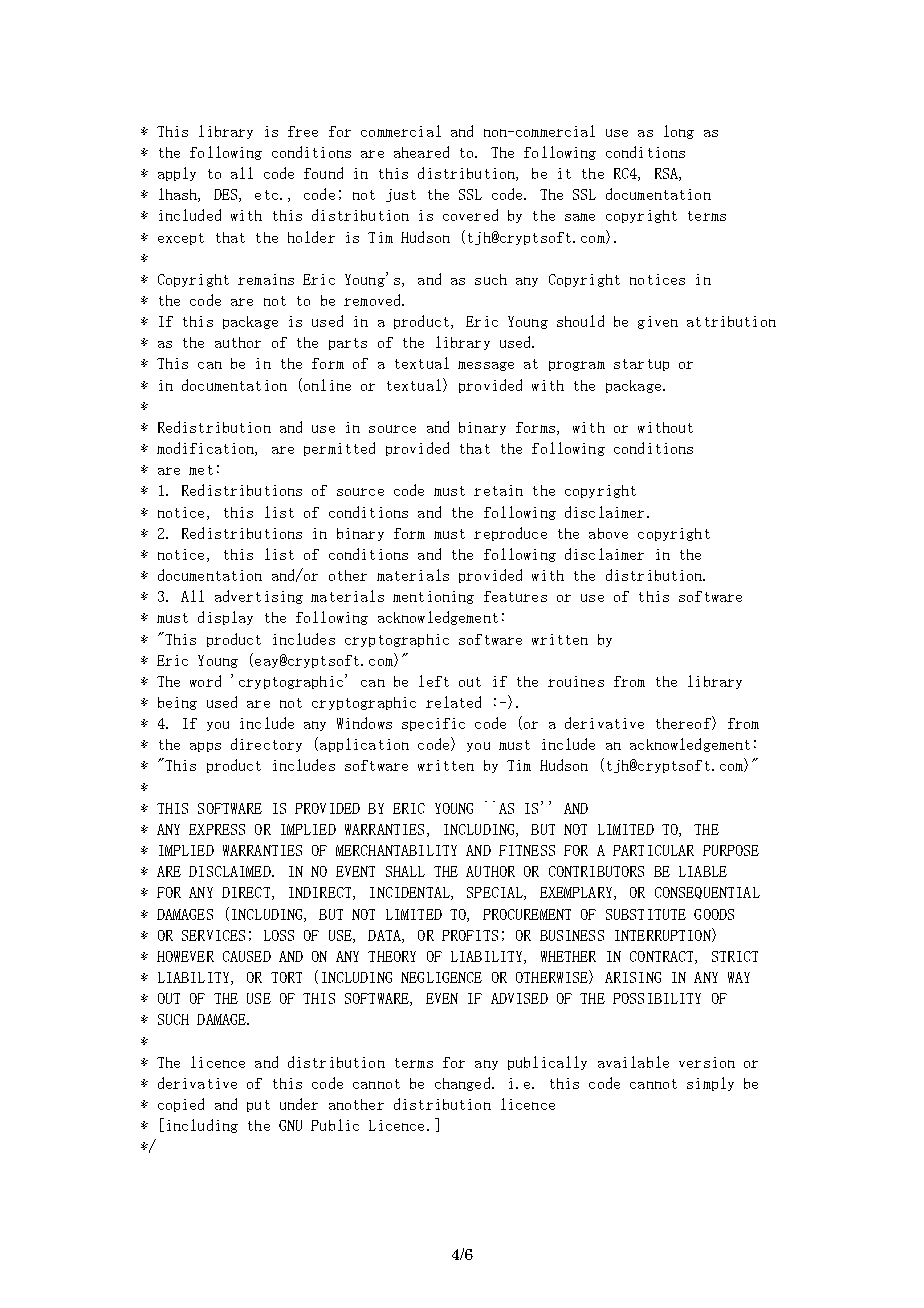  Describe the element at coordinates (303, 131) in the screenshot. I see `free` at that location.
